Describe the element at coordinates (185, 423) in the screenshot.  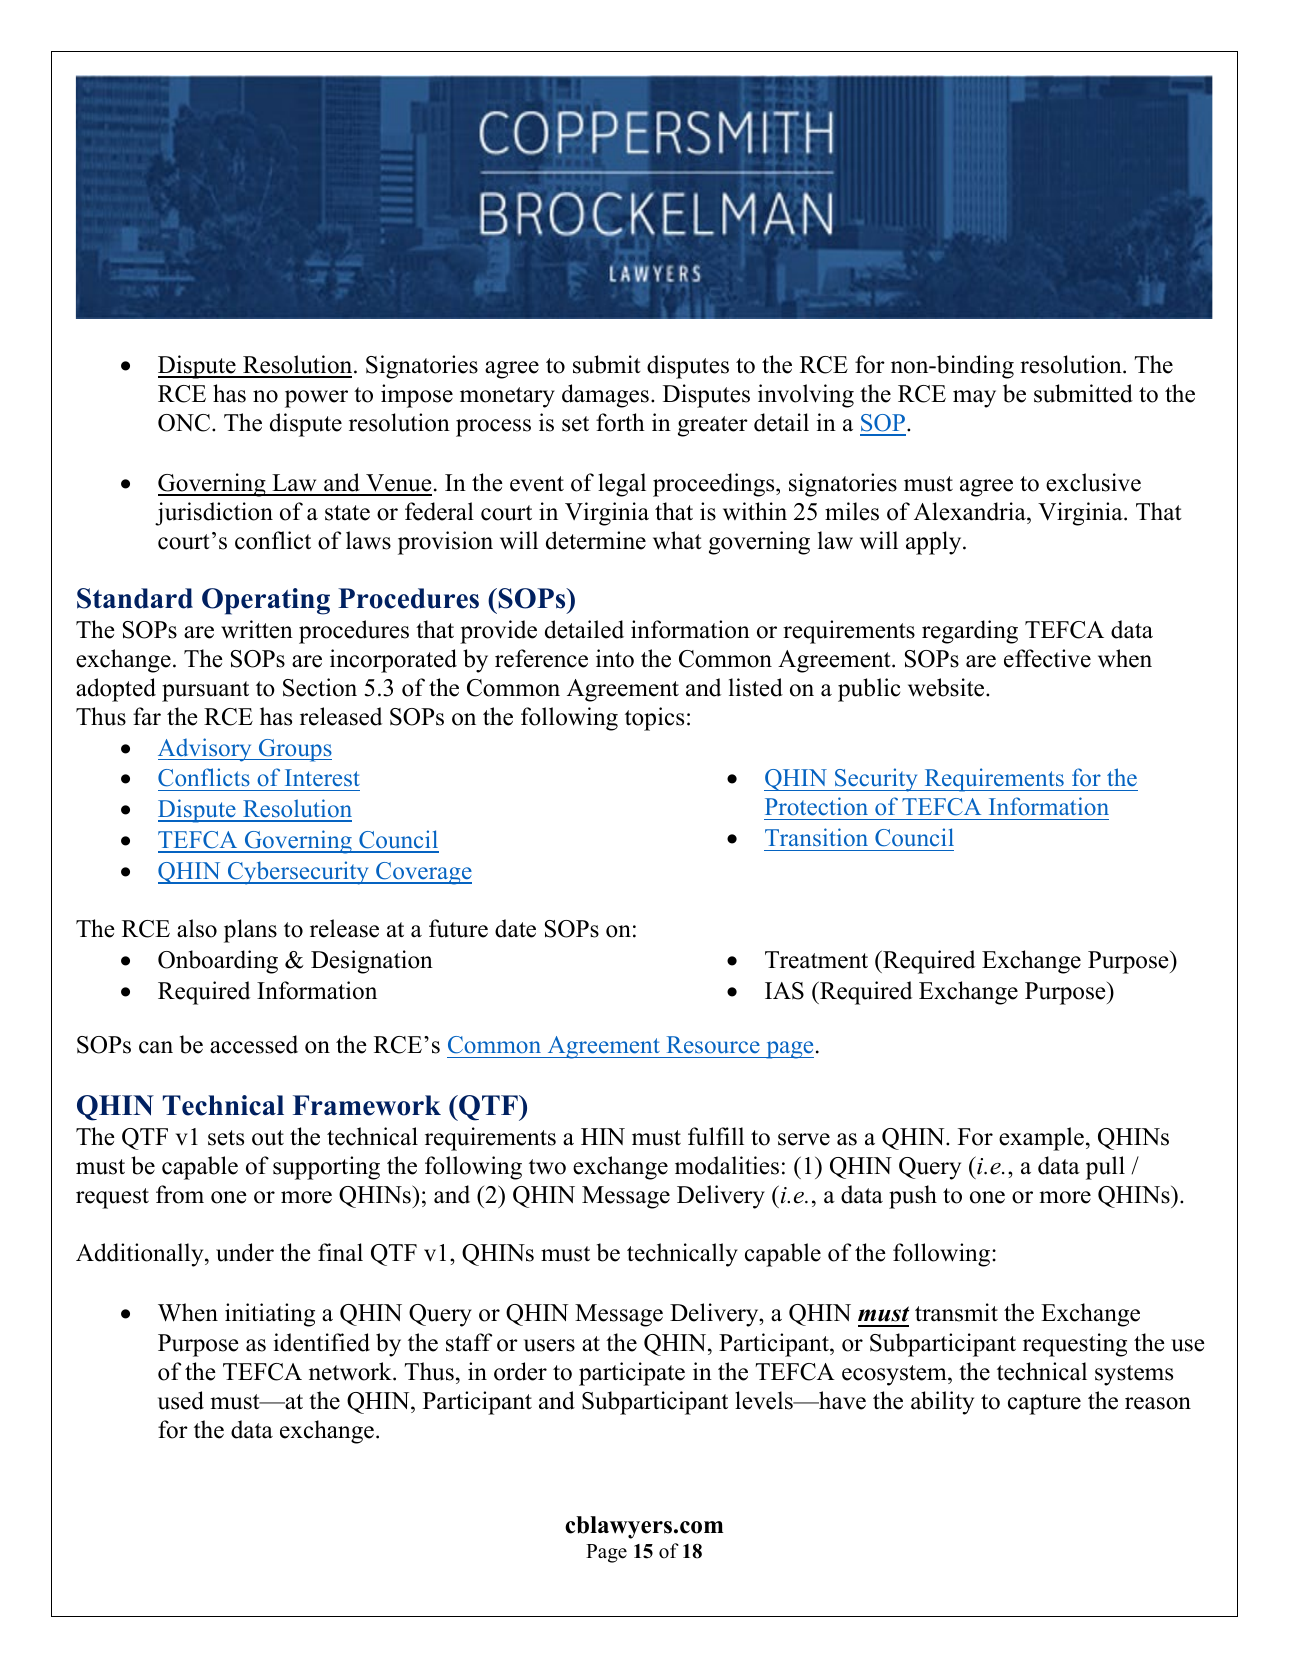
I see `ONC` at that location.
